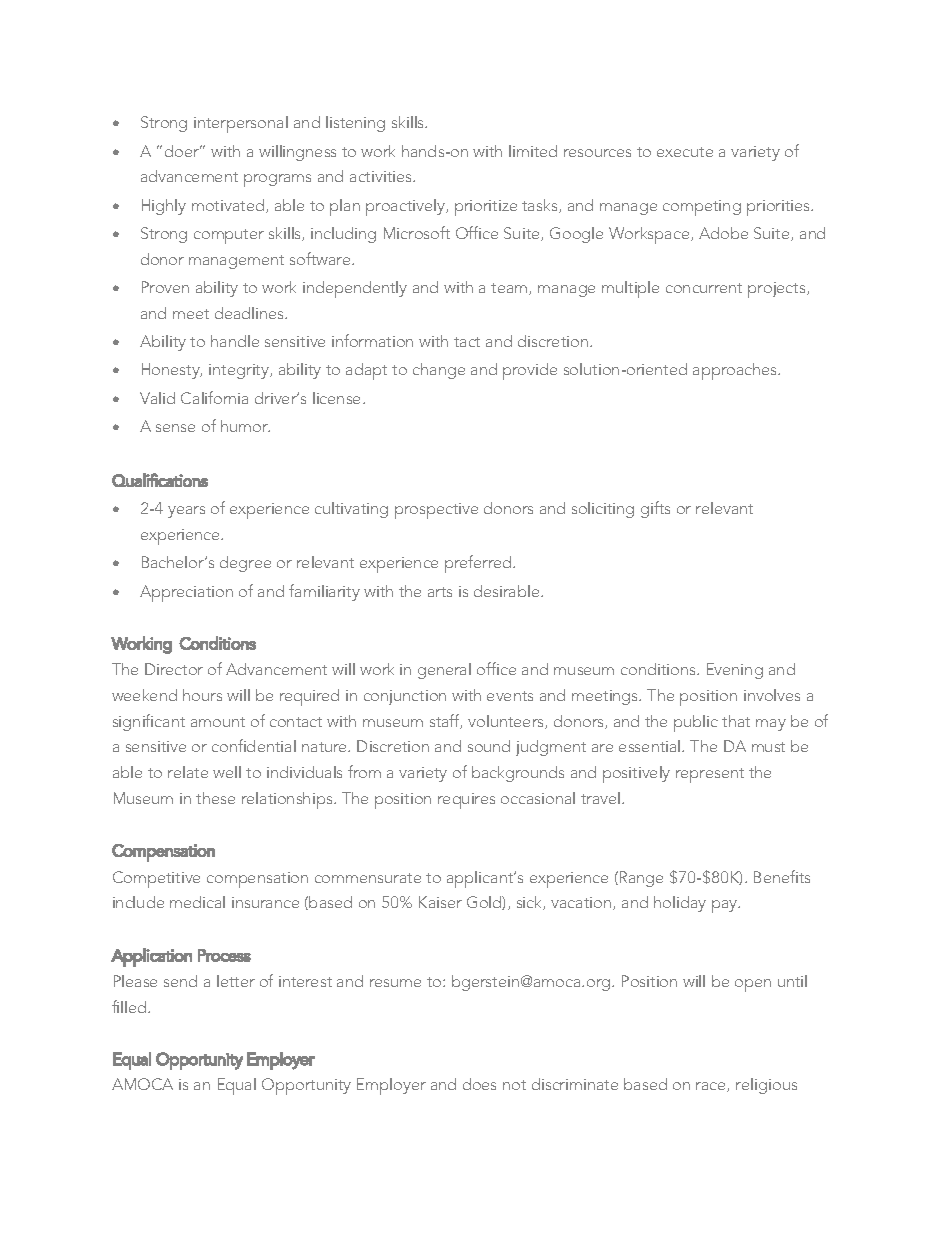 The height and width of the page is (1233, 952). Describe the element at coordinates (685, 152) in the page. I see `execute` at that location.
